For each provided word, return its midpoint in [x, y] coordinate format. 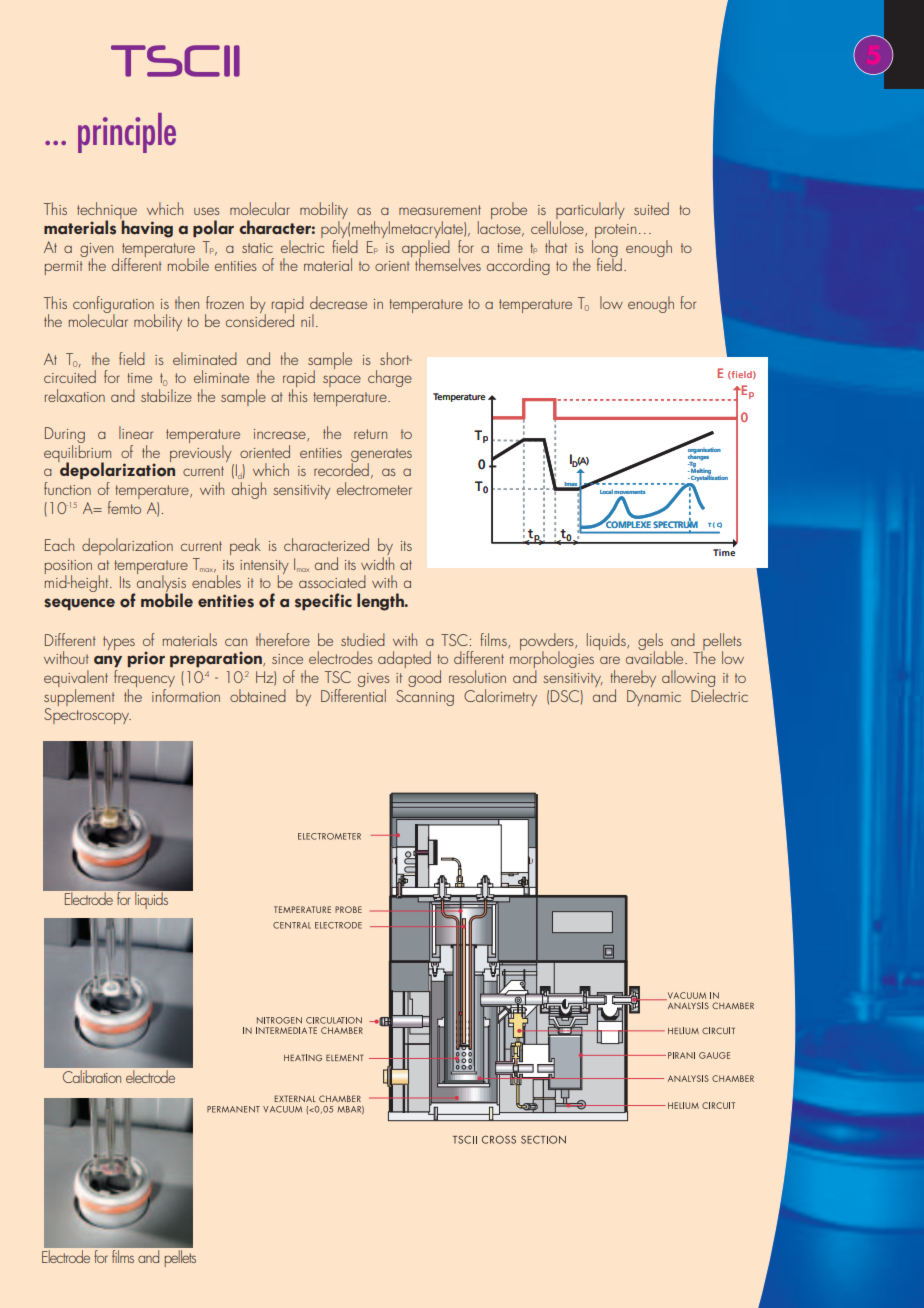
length [381, 602]
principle [127, 133]
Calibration [92, 1077]
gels [650, 642]
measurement [440, 210]
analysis [161, 584]
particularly [590, 212]
